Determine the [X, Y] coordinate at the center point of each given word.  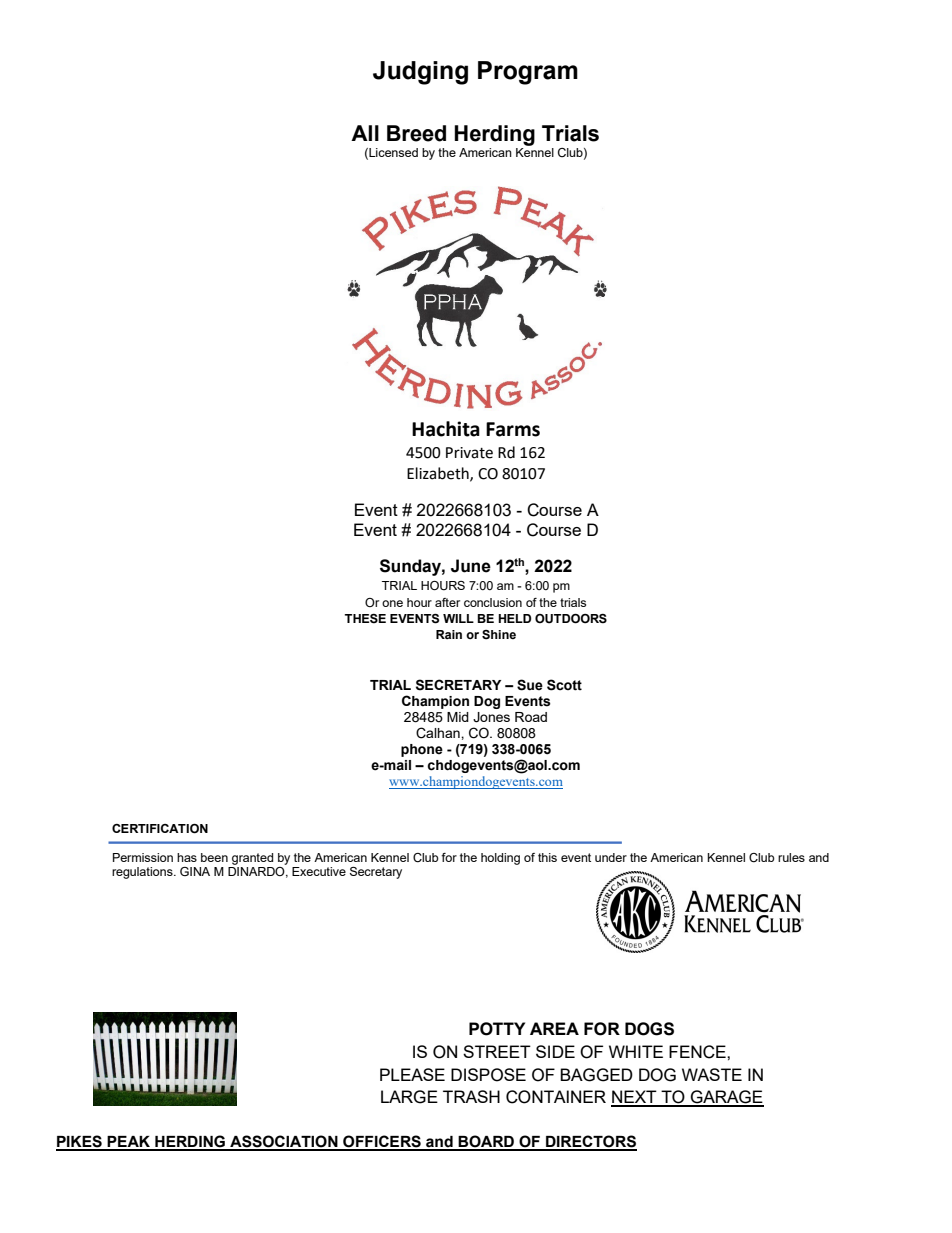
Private [469, 453]
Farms [513, 429]
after [447, 602]
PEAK [129, 1143]
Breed [416, 133]
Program [528, 73]
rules [791, 857]
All [365, 133]
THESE [365, 619]
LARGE [409, 1097]
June [471, 566]
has [187, 857]
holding [500, 859]
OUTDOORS [571, 619]
